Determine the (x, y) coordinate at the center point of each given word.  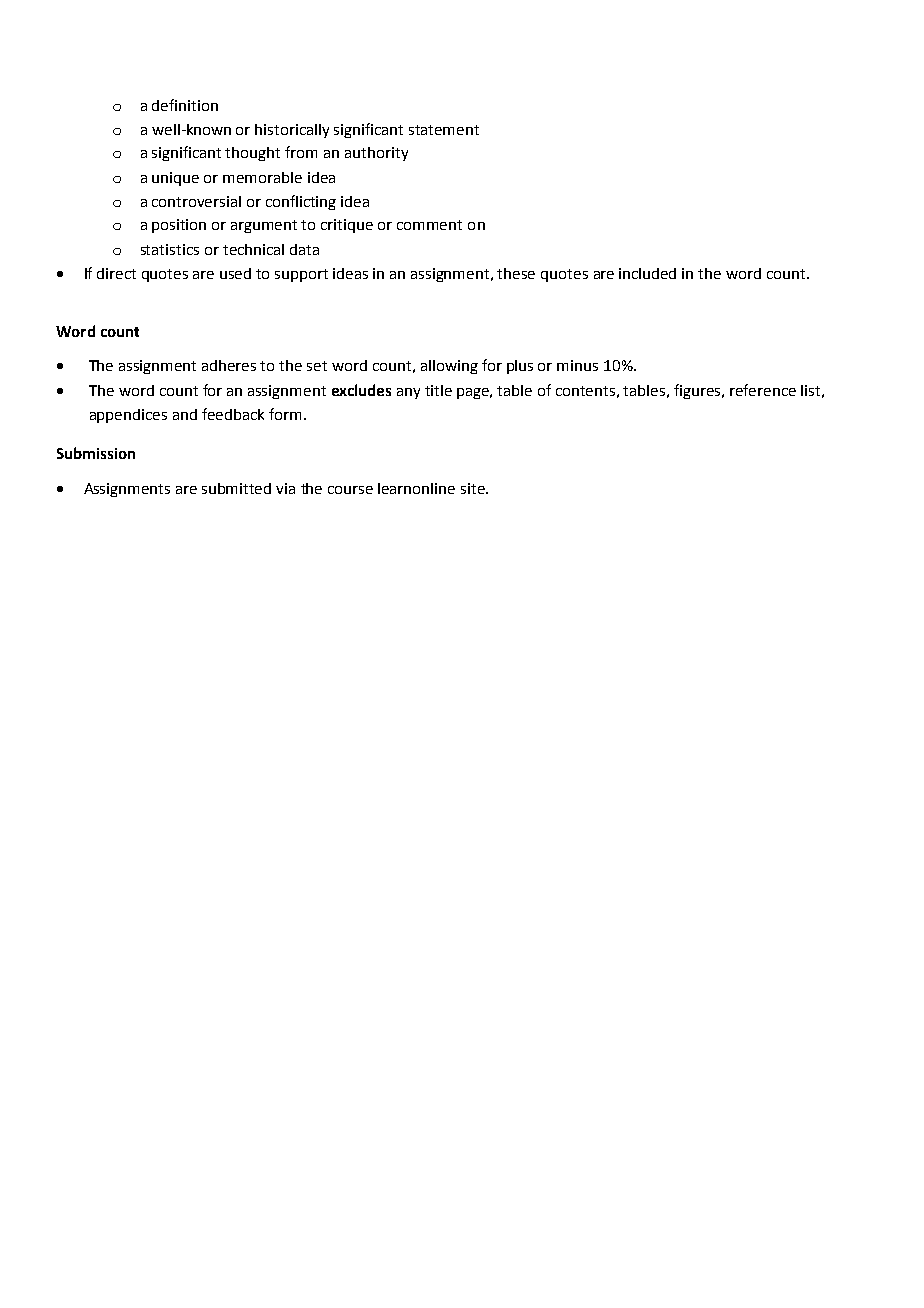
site (474, 488)
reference (763, 390)
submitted (236, 488)
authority (376, 154)
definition (185, 105)
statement (444, 130)
